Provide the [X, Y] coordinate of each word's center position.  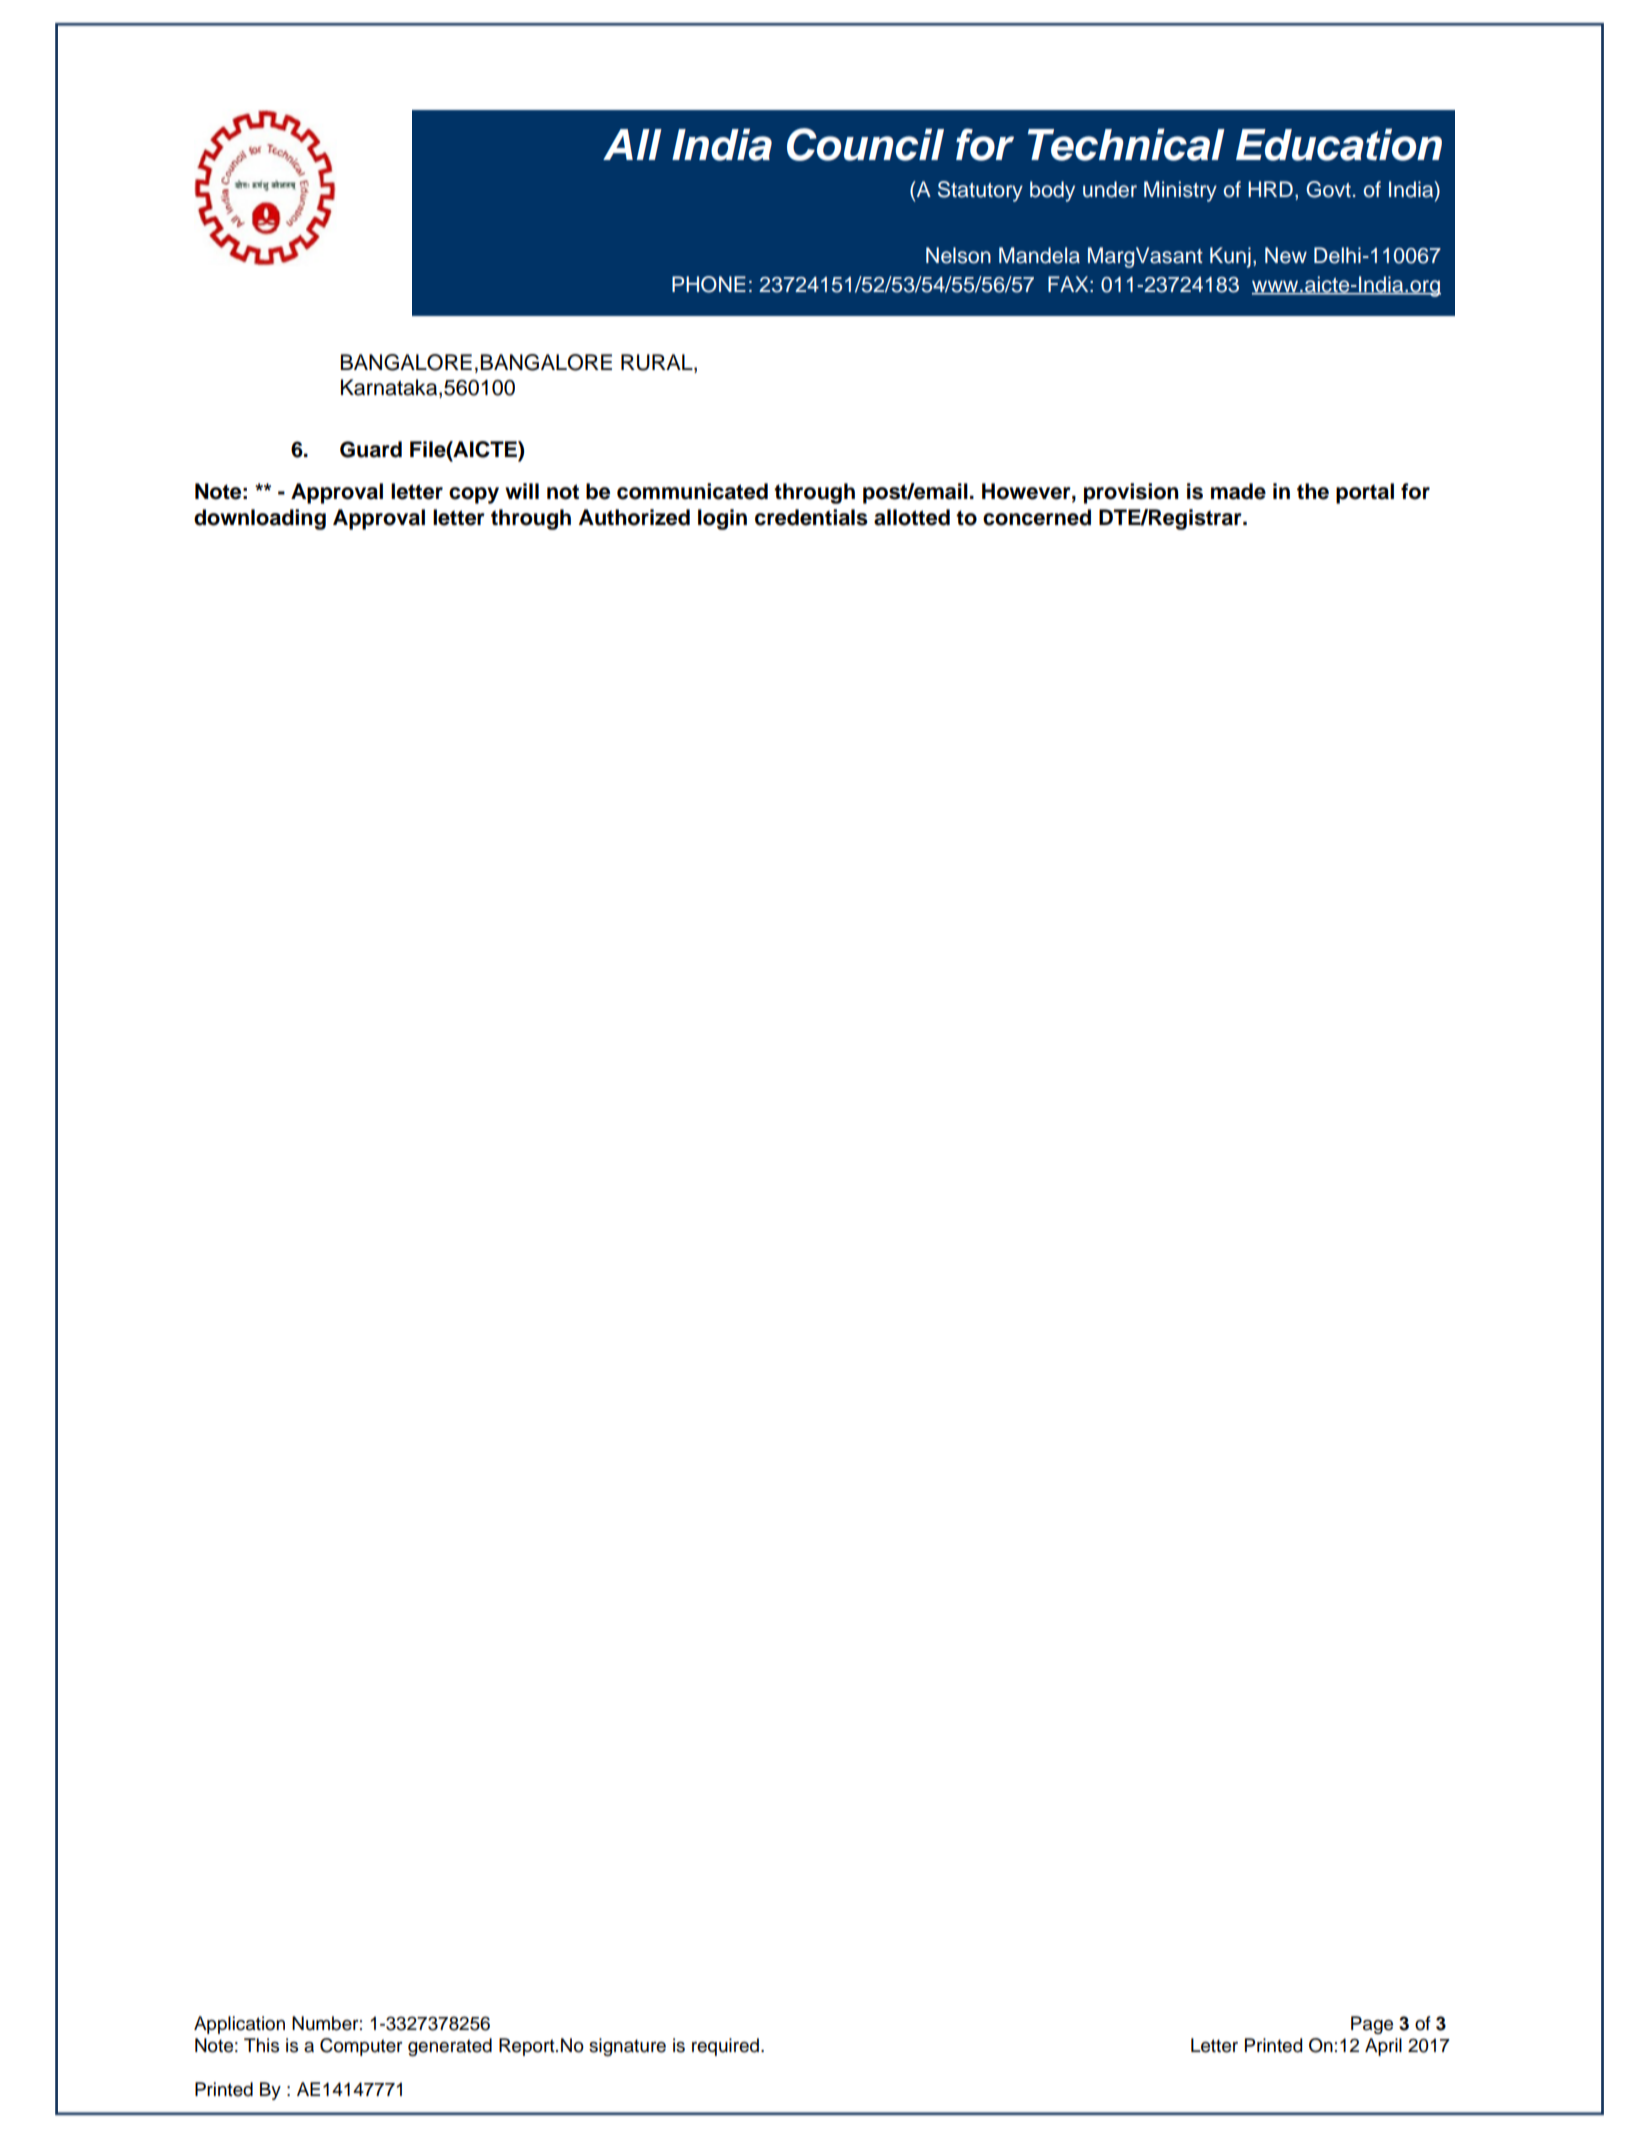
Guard [371, 449]
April [1383, 2047]
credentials [811, 517]
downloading [260, 519]
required [725, 2047]
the [1313, 491]
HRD [1270, 189]
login [722, 519]
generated [450, 2047]
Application [239, 2025]
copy [474, 495]
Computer [361, 2047]
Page [1372, 2025]
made [1238, 491]
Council [865, 144]
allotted [912, 517]
